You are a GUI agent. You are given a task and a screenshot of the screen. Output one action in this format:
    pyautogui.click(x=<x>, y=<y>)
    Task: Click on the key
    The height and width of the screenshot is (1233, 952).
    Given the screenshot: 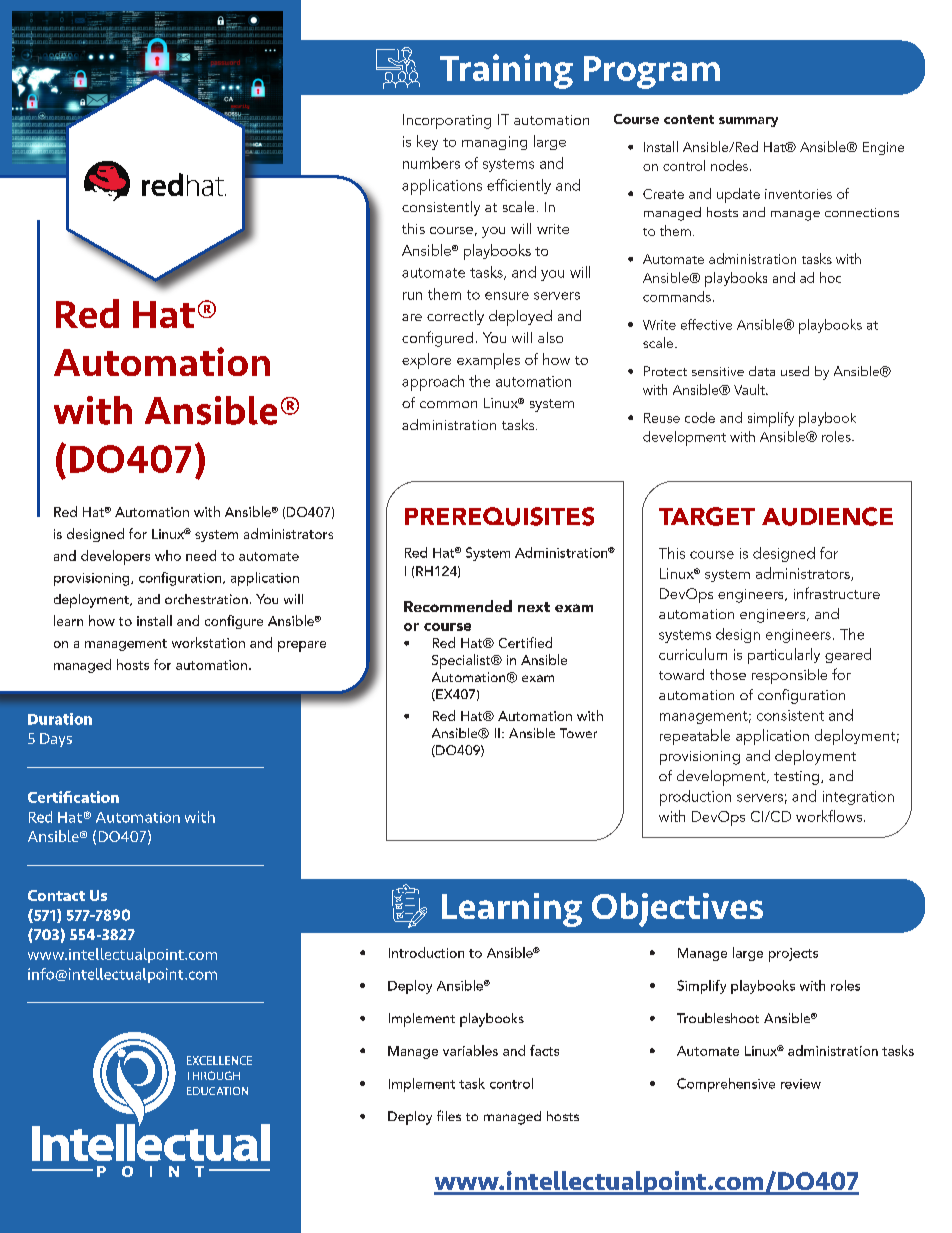 What is the action you would take?
    pyautogui.click(x=427, y=142)
